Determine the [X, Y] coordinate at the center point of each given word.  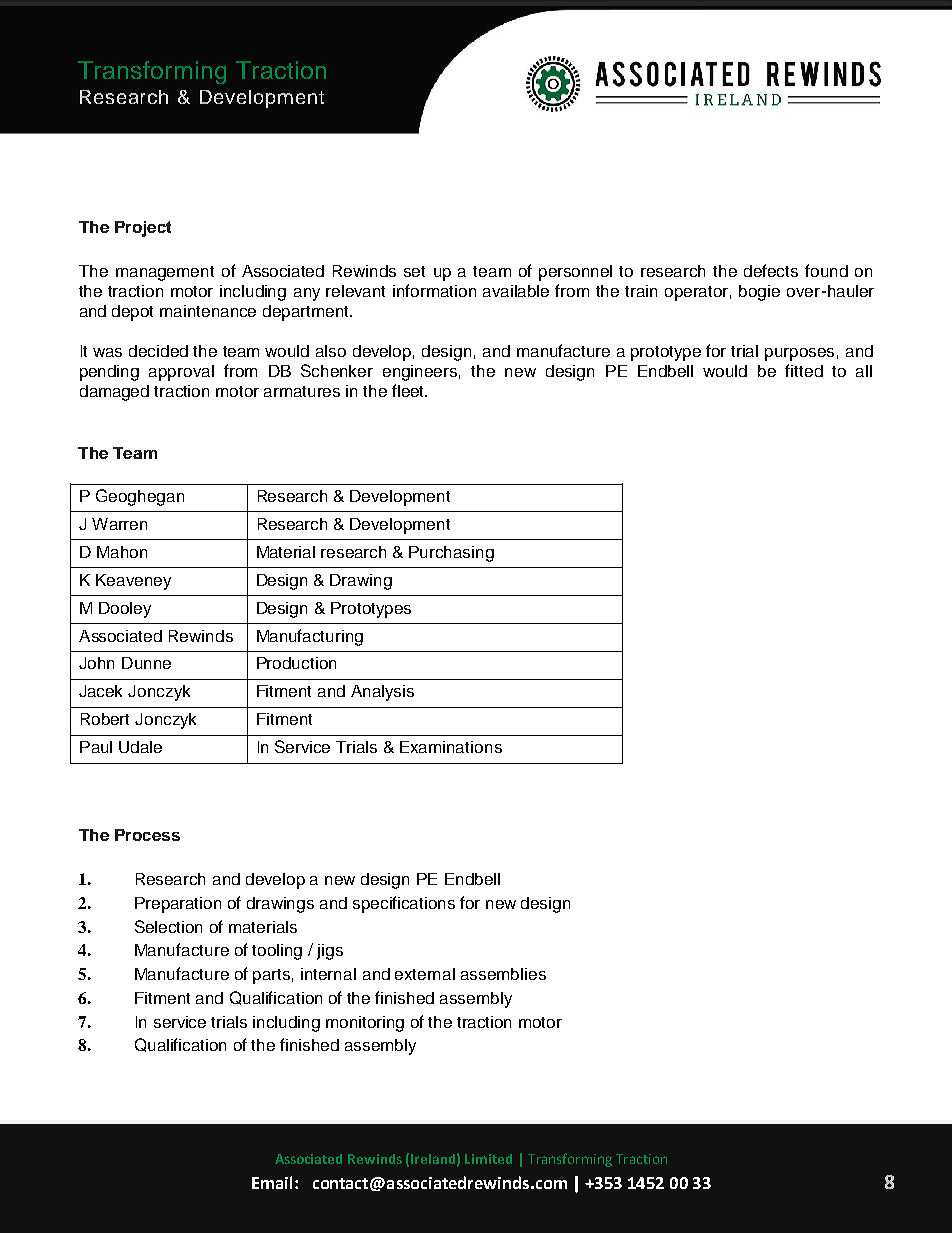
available [516, 291]
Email [272, 1182]
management [165, 273]
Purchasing [451, 554]
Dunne [146, 663]
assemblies [503, 974]
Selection [168, 926]
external [425, 974]
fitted [804, 370]
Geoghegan [140, 497]
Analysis [382, 693]
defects [771, 270]
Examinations [451, 747]
